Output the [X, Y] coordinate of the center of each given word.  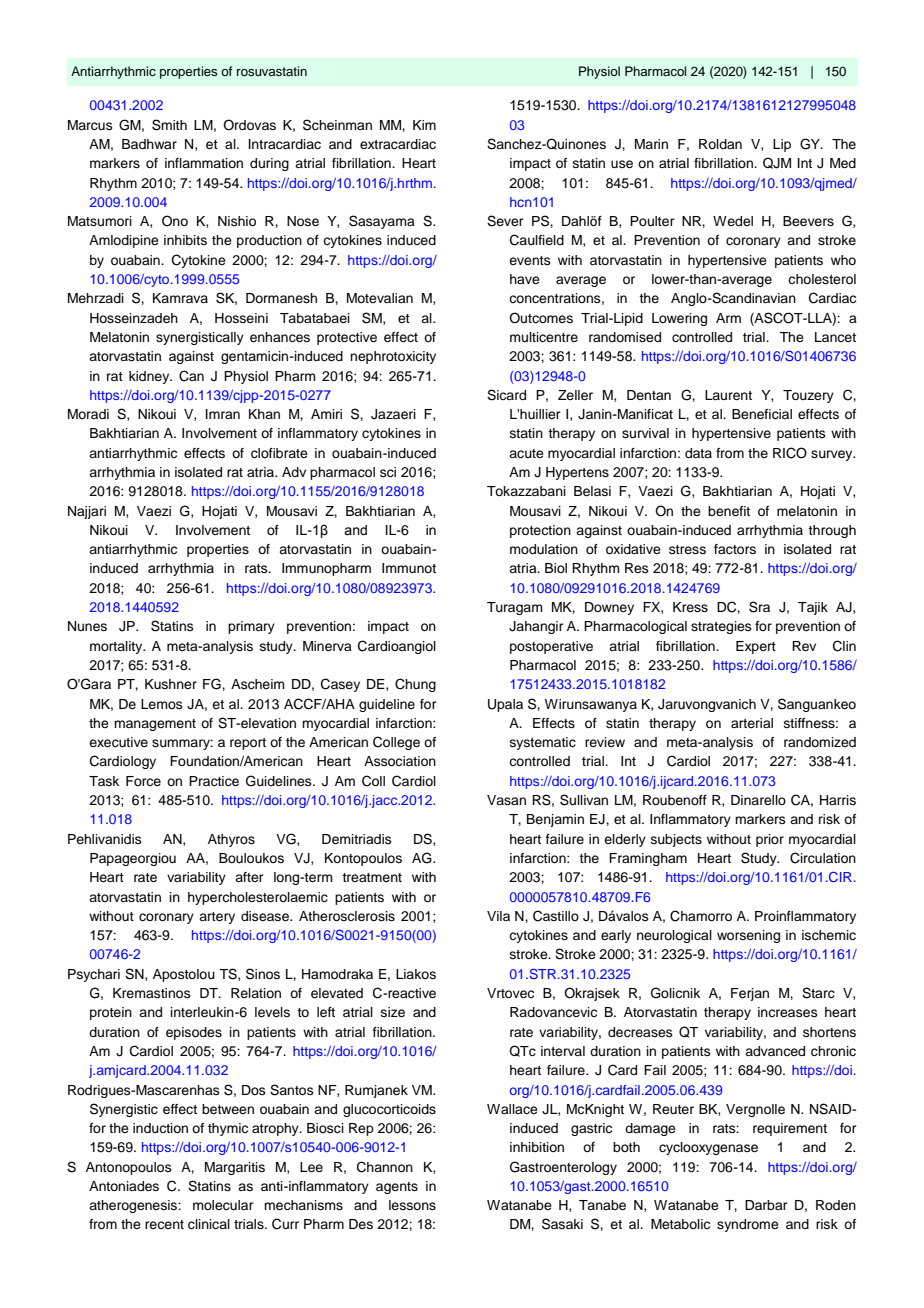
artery [217, 918]
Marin [651, 144]
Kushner [171, 684]
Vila [498, 916]
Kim [424, 125]
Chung [415, 685]
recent [164, 1224]
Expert [756, 647]
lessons [412, 1205]
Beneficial [762, 414]
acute [526, 453]
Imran [223, 414]
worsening [748, 936]
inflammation [204, 163]
